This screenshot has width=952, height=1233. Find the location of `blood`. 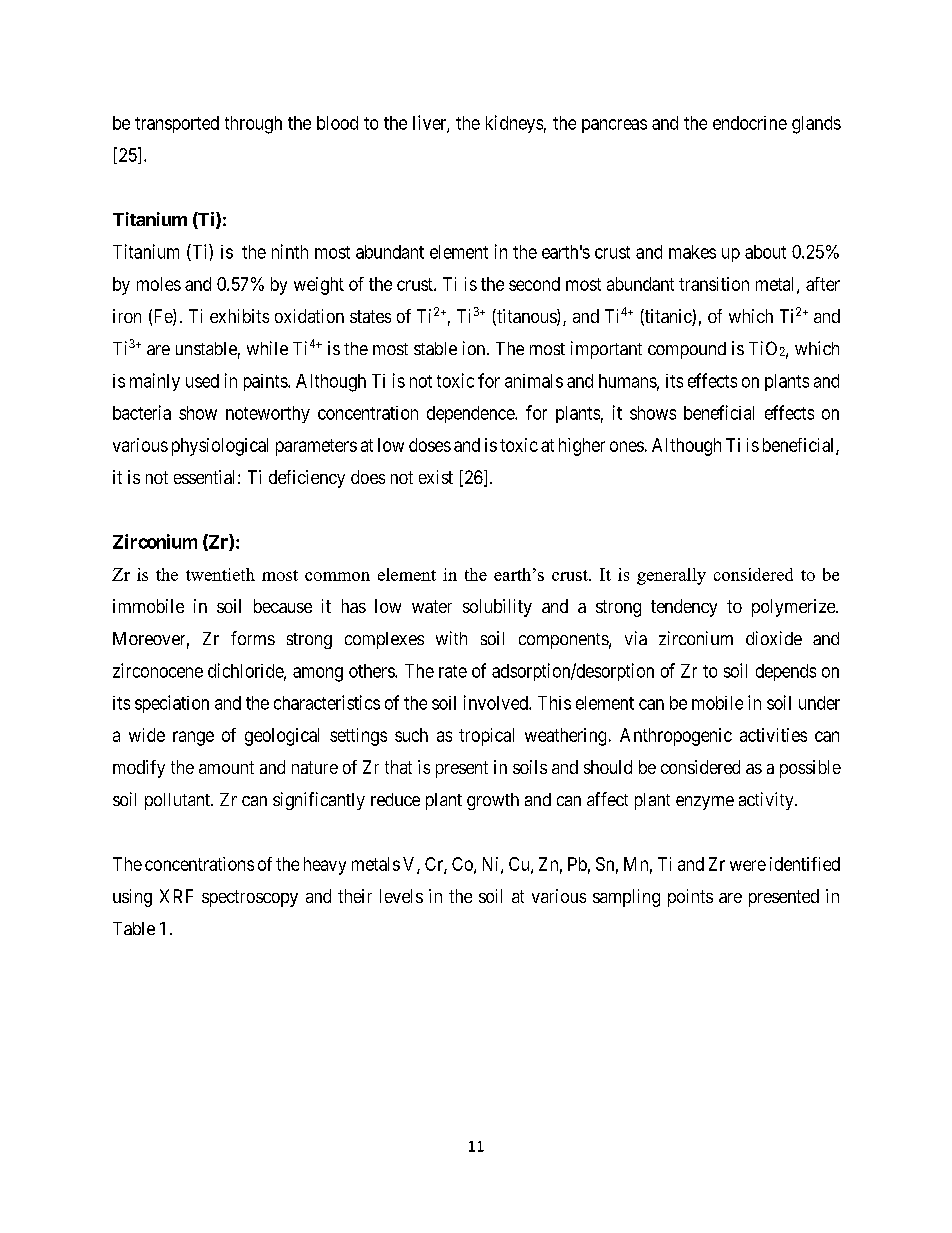

blood is located at coordinates (337, 123).
